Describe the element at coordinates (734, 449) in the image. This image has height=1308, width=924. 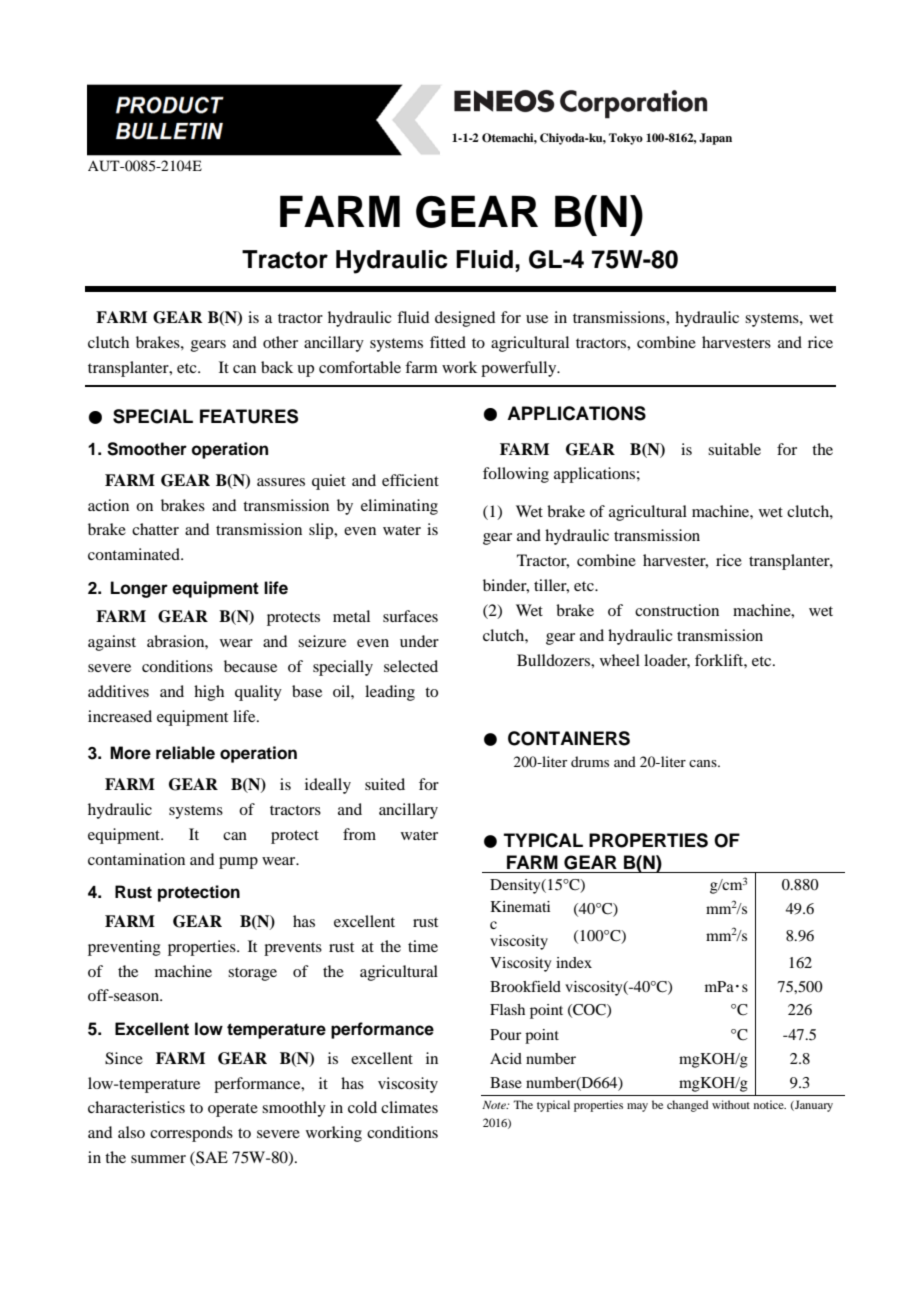
I see `suitable` at that location.
